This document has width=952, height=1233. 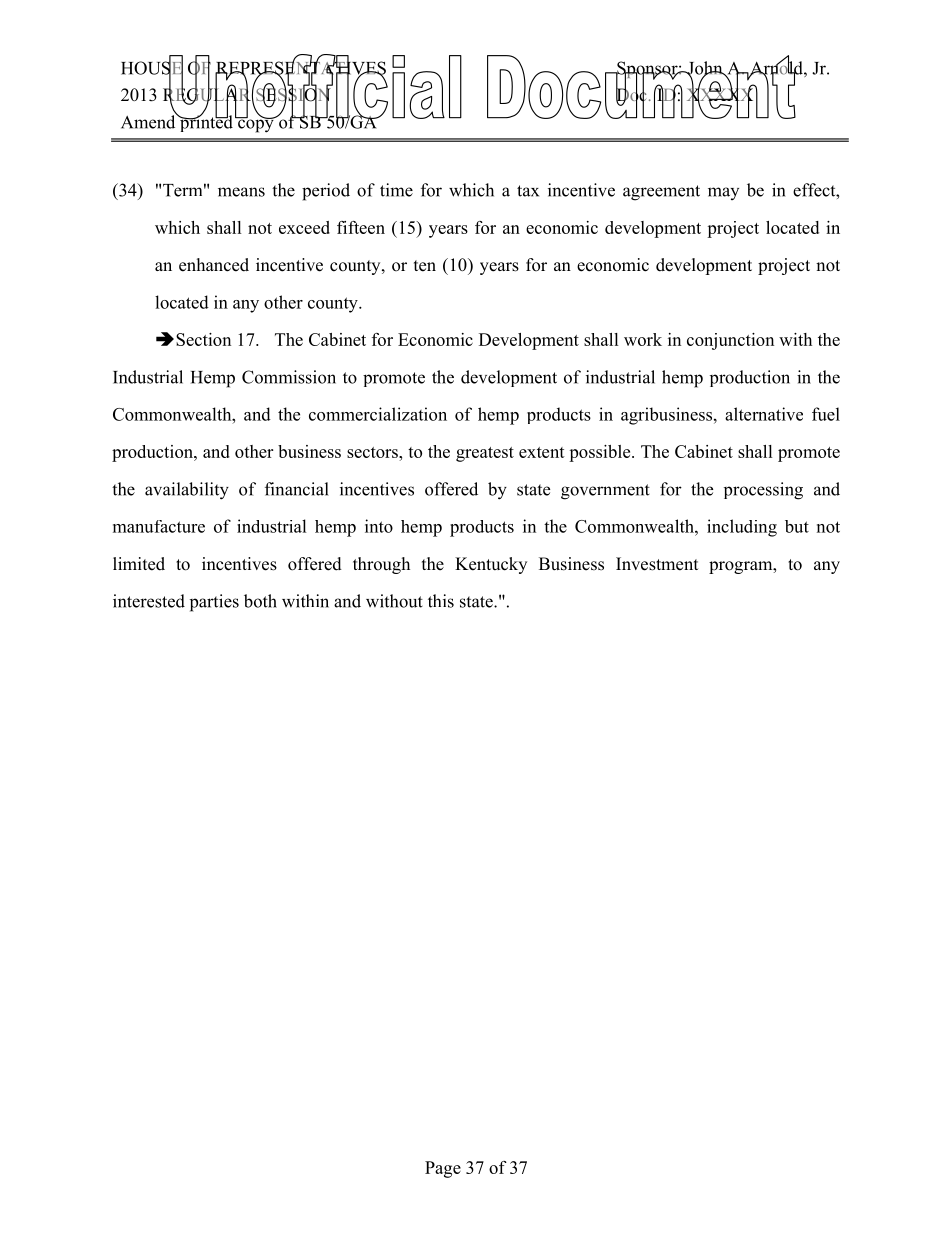 I want to click on parties, so click(x=214, y=603).
